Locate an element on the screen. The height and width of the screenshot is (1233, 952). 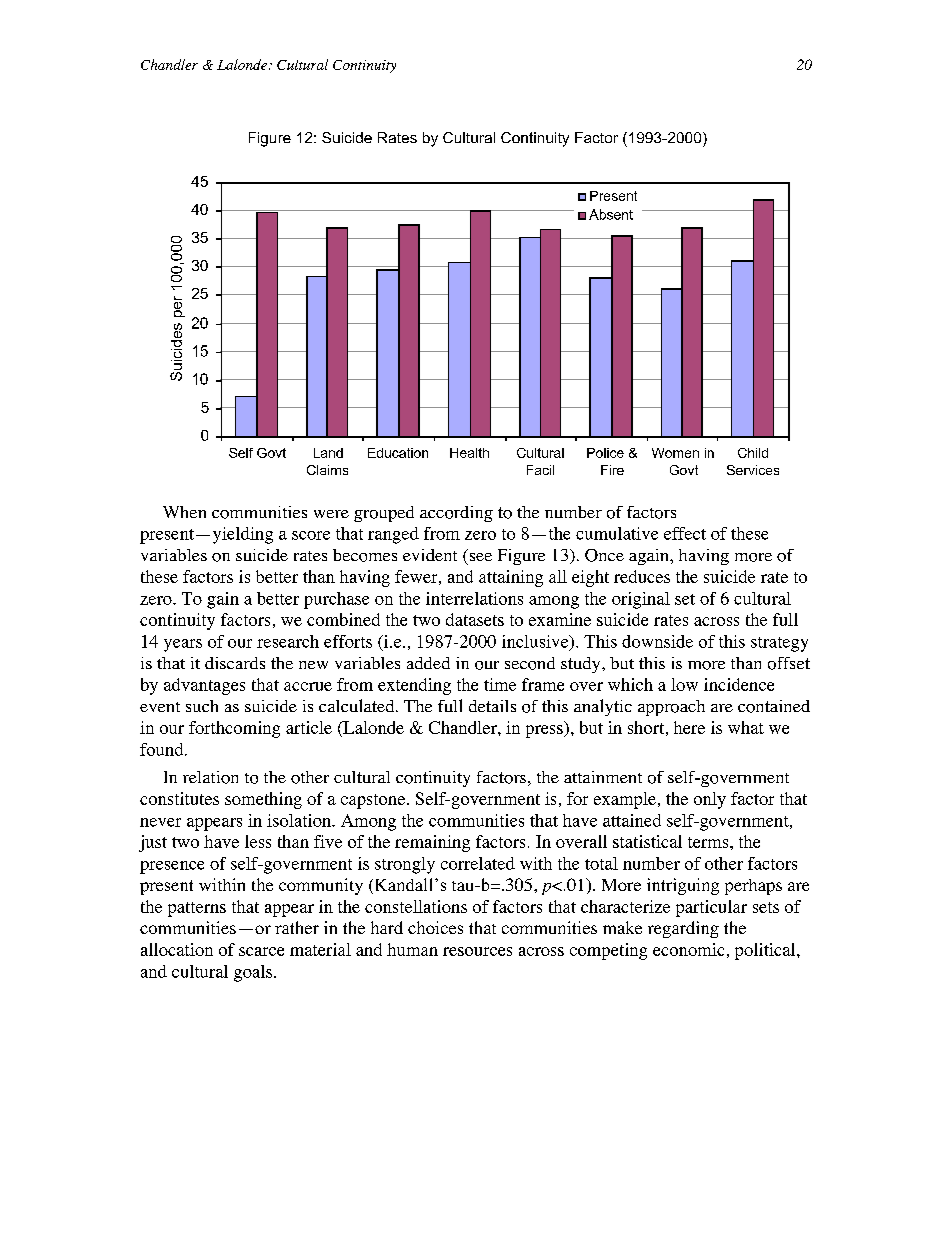
Absent is located at coordinates (611, 214).
